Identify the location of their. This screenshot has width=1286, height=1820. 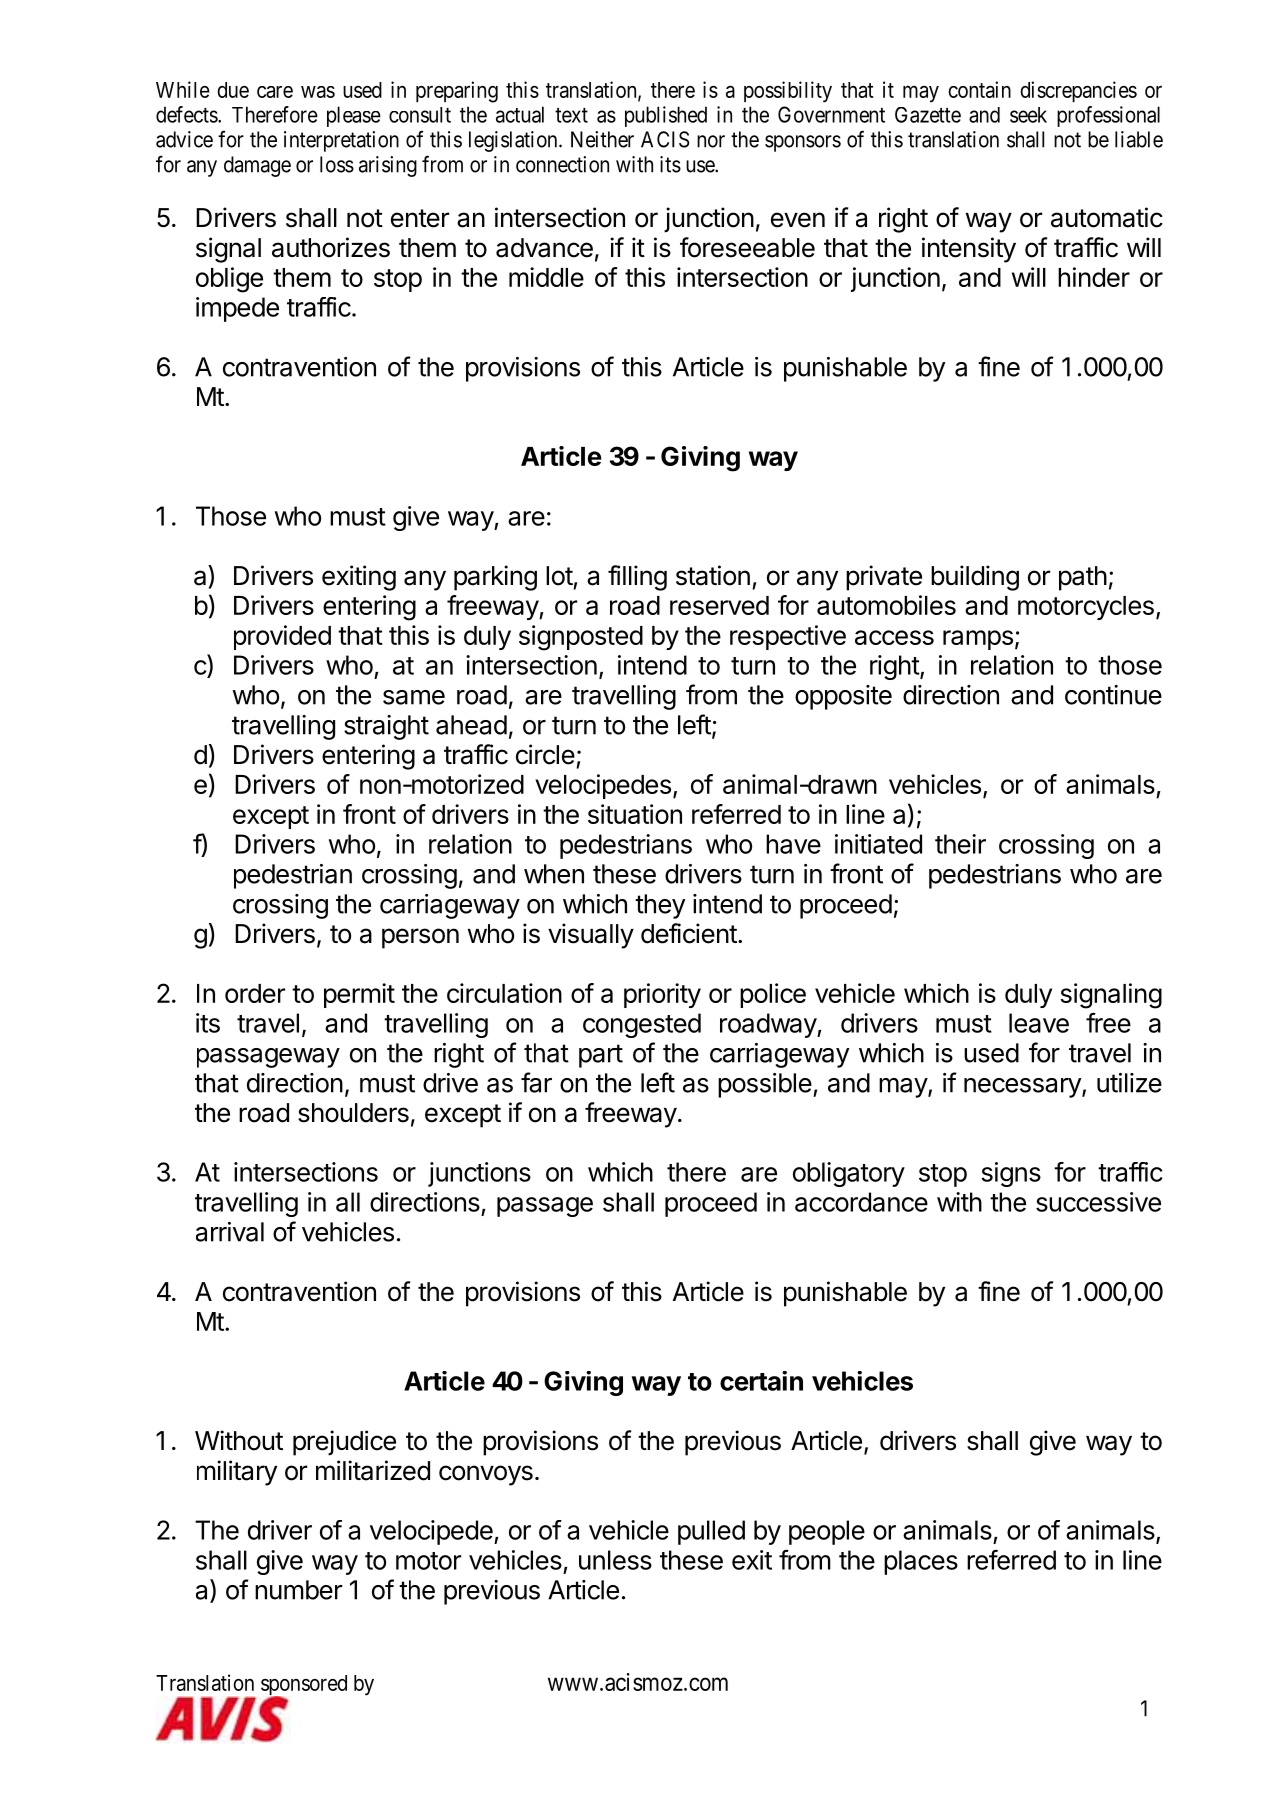
(960, 844).
